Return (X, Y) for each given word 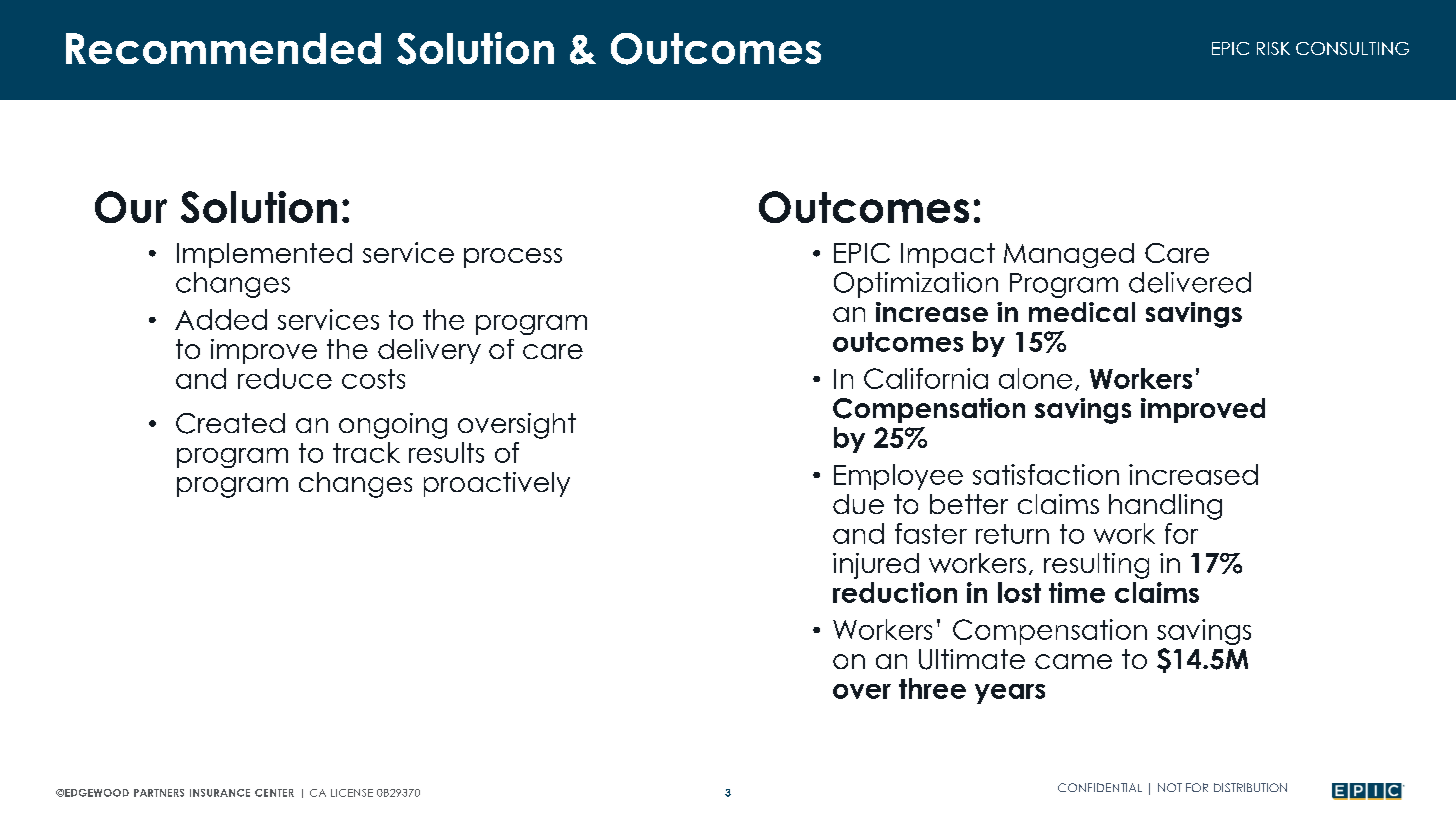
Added (221, 319)
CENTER (274, 793)
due (858, 504)
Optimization (916, 285)
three (932, 688)
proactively (497, 484)
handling (1165, 507)
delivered (1190, 282)
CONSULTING (1352, 48)
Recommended (223, 48)
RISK (1273, 48)
